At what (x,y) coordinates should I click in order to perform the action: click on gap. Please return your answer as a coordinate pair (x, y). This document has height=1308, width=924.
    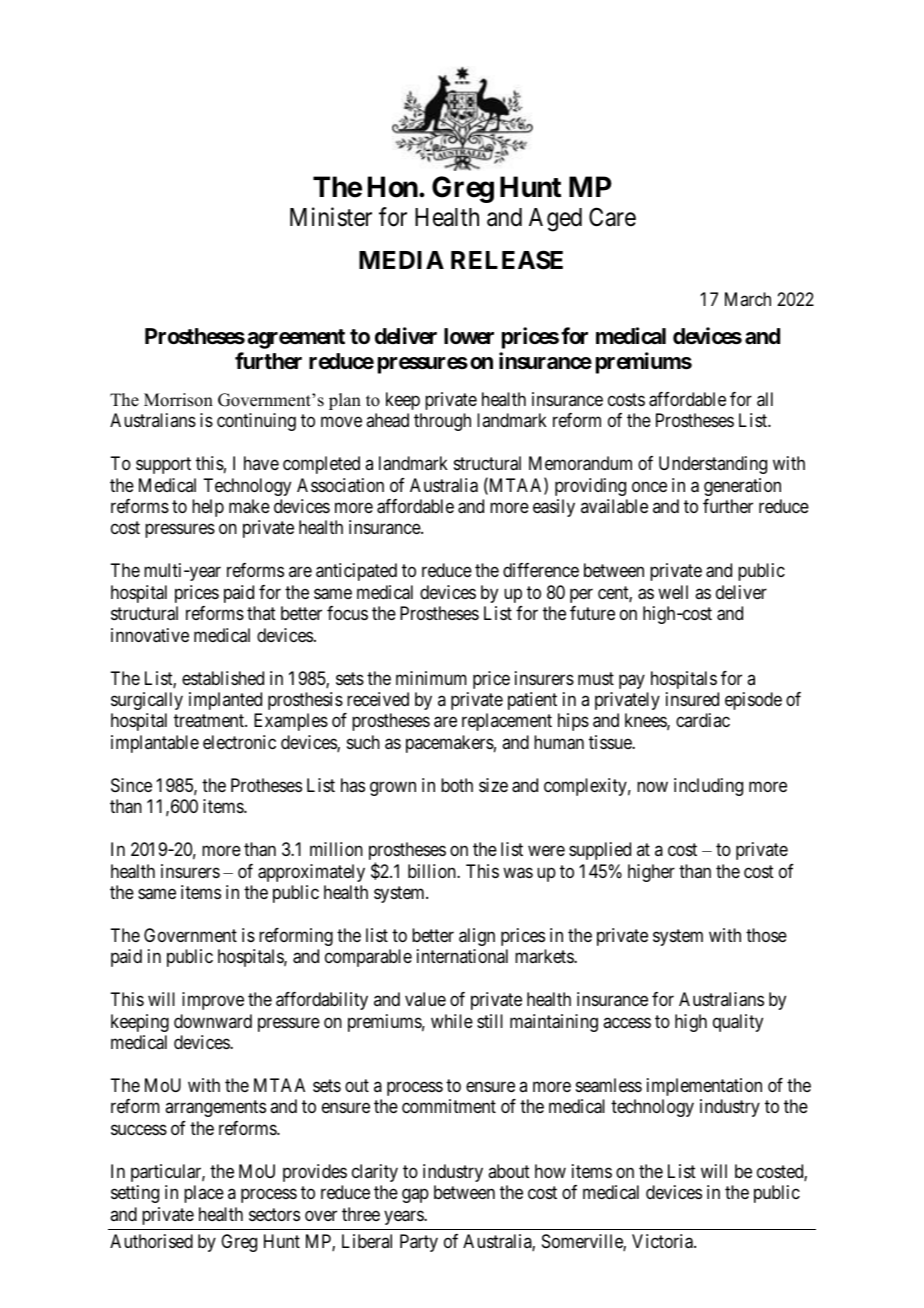
    Looking at the image, I should click on (415, 1196).
